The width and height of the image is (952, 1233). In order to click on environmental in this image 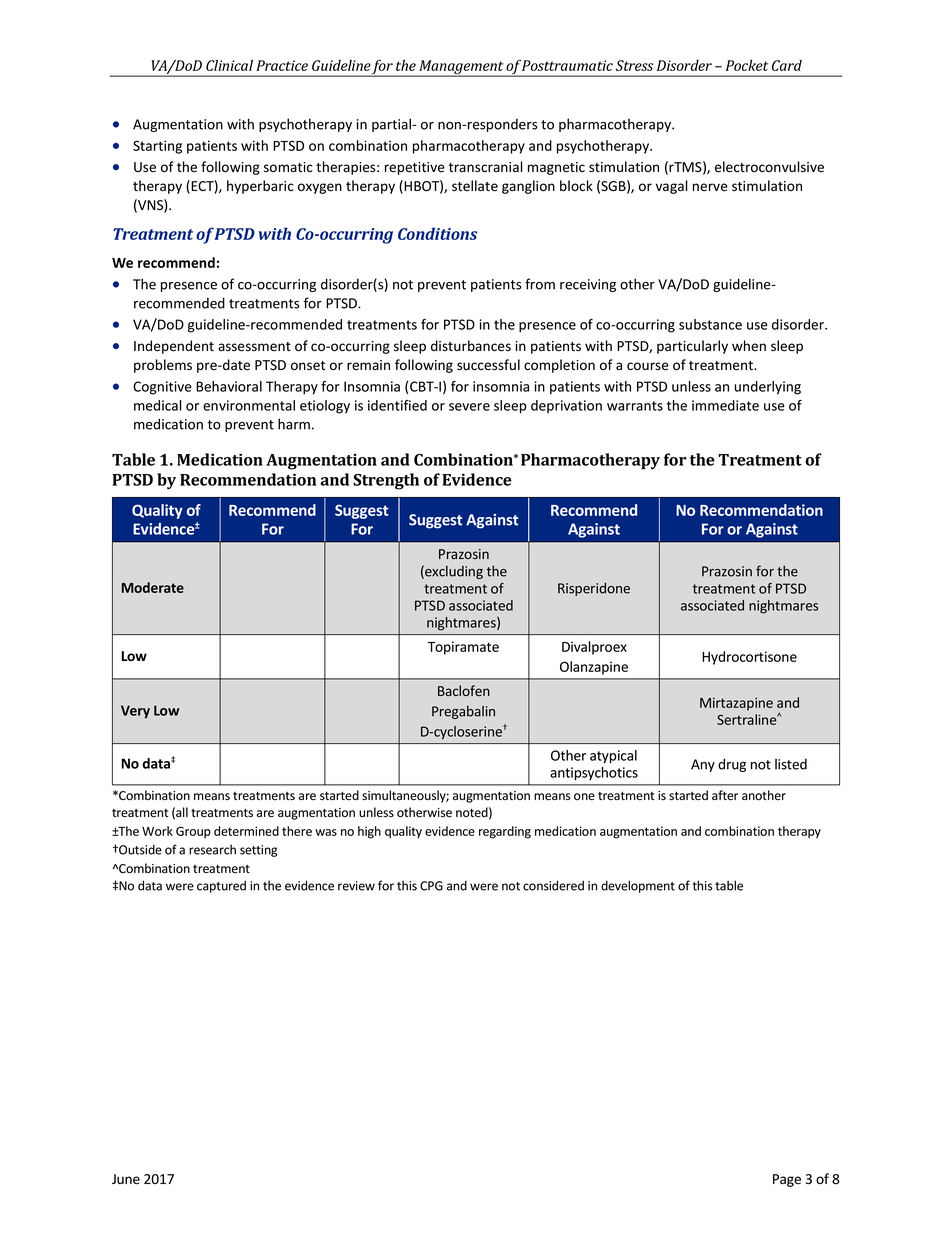, I will do `click(249, 405)`.
